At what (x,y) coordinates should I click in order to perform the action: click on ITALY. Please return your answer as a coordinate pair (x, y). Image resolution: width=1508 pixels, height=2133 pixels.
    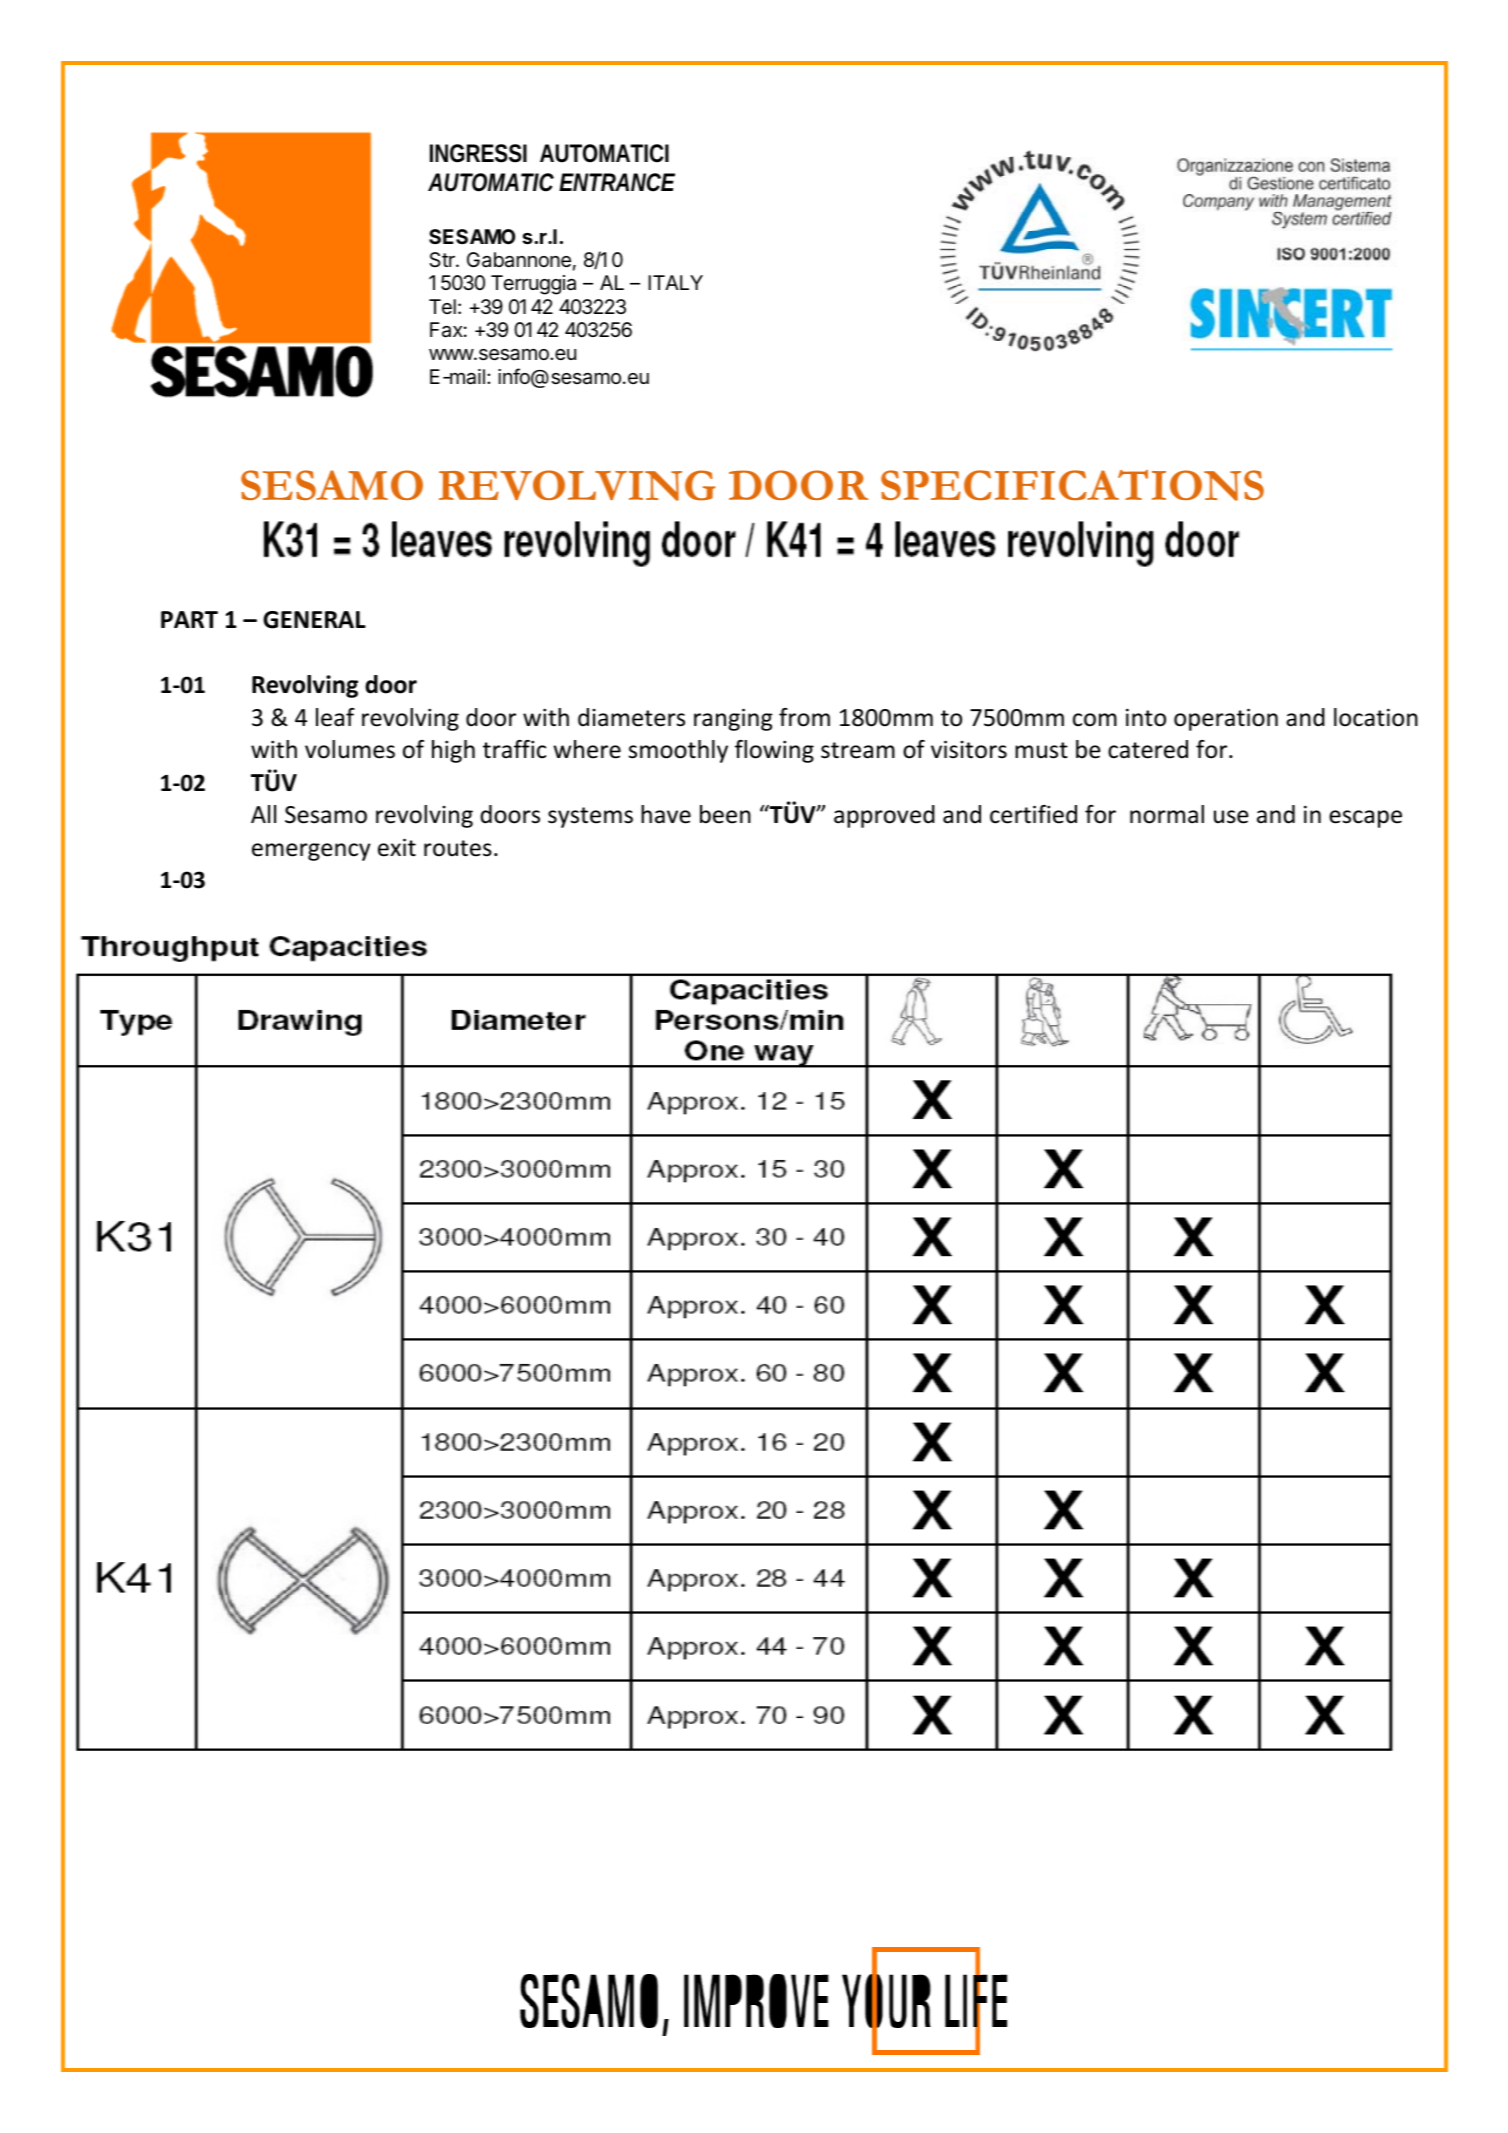
    Looking at the image, I should click on (675, 282).
